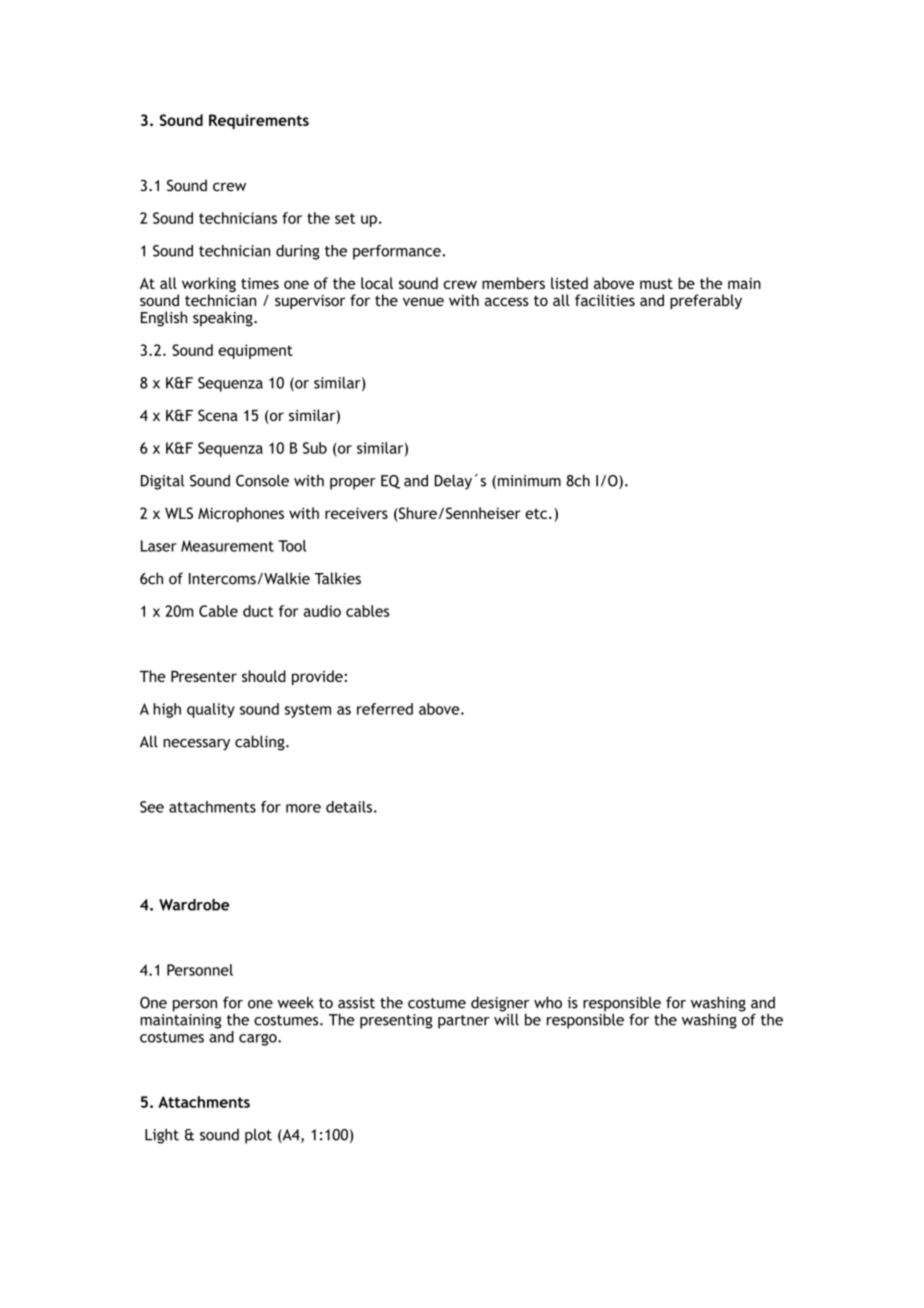 The image size is (924, 1308). I want to click on must, so click(656, 283).
